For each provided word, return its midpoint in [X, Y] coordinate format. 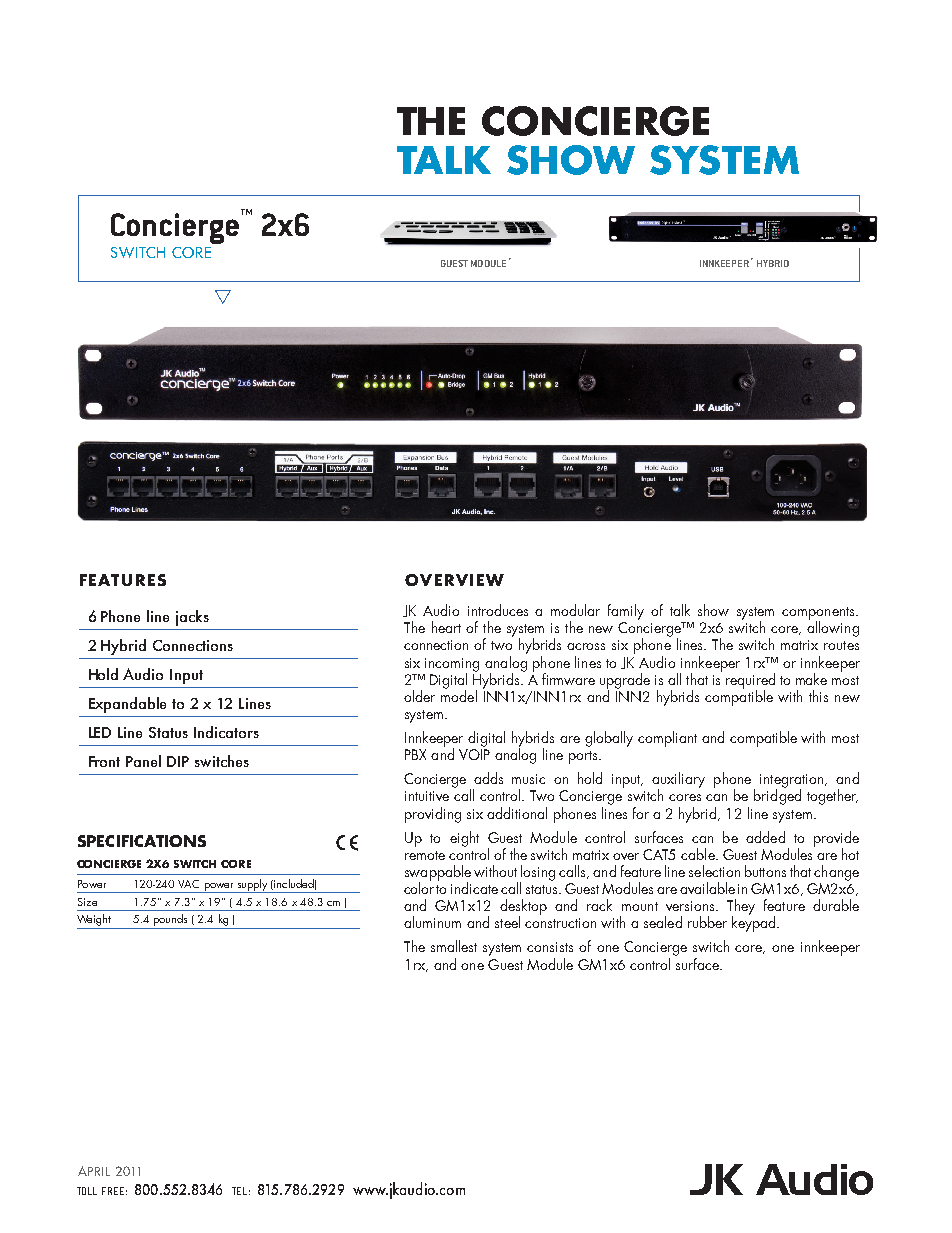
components [819, 614]
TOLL [87, 1191]
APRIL [94, 1171]
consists [550, 947]
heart [446, 627]
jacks [192, 618]
